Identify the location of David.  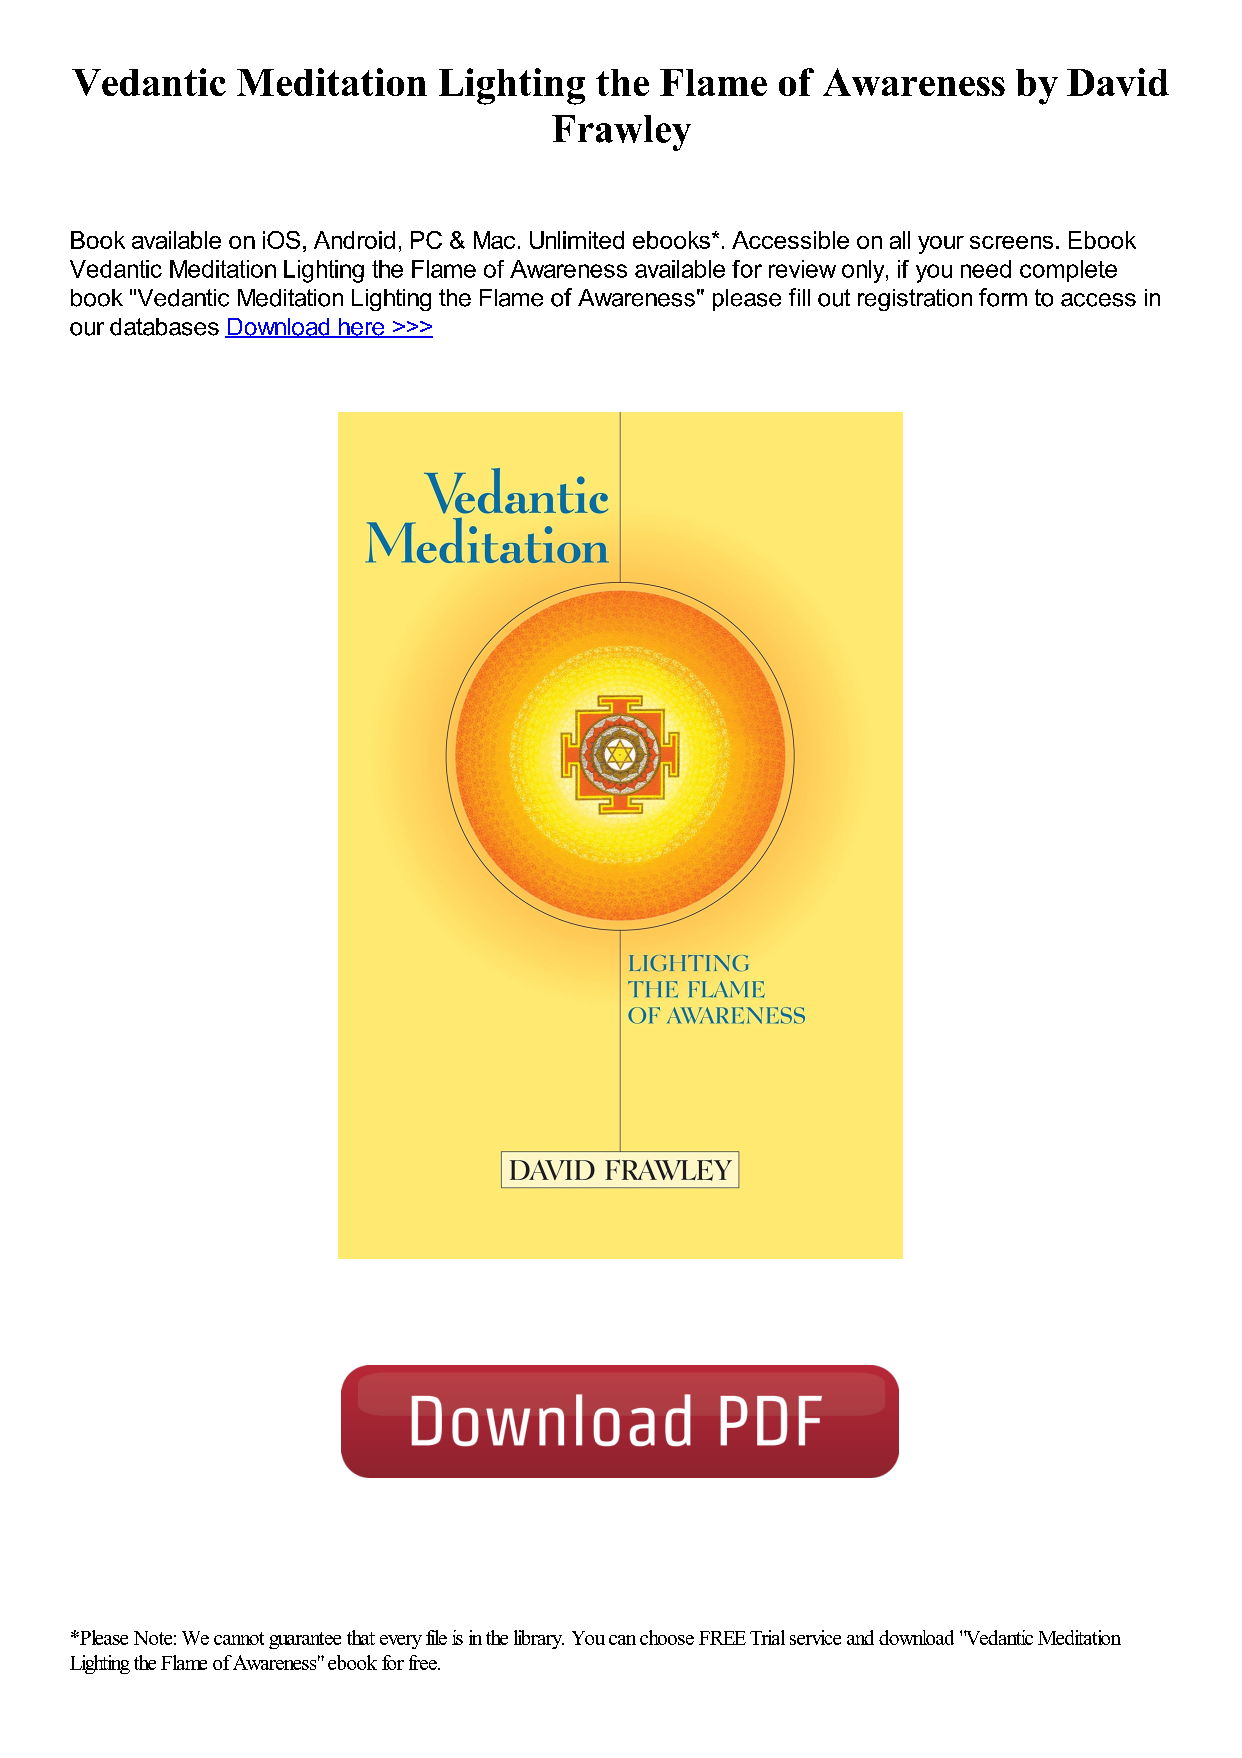
(1118, 82).
